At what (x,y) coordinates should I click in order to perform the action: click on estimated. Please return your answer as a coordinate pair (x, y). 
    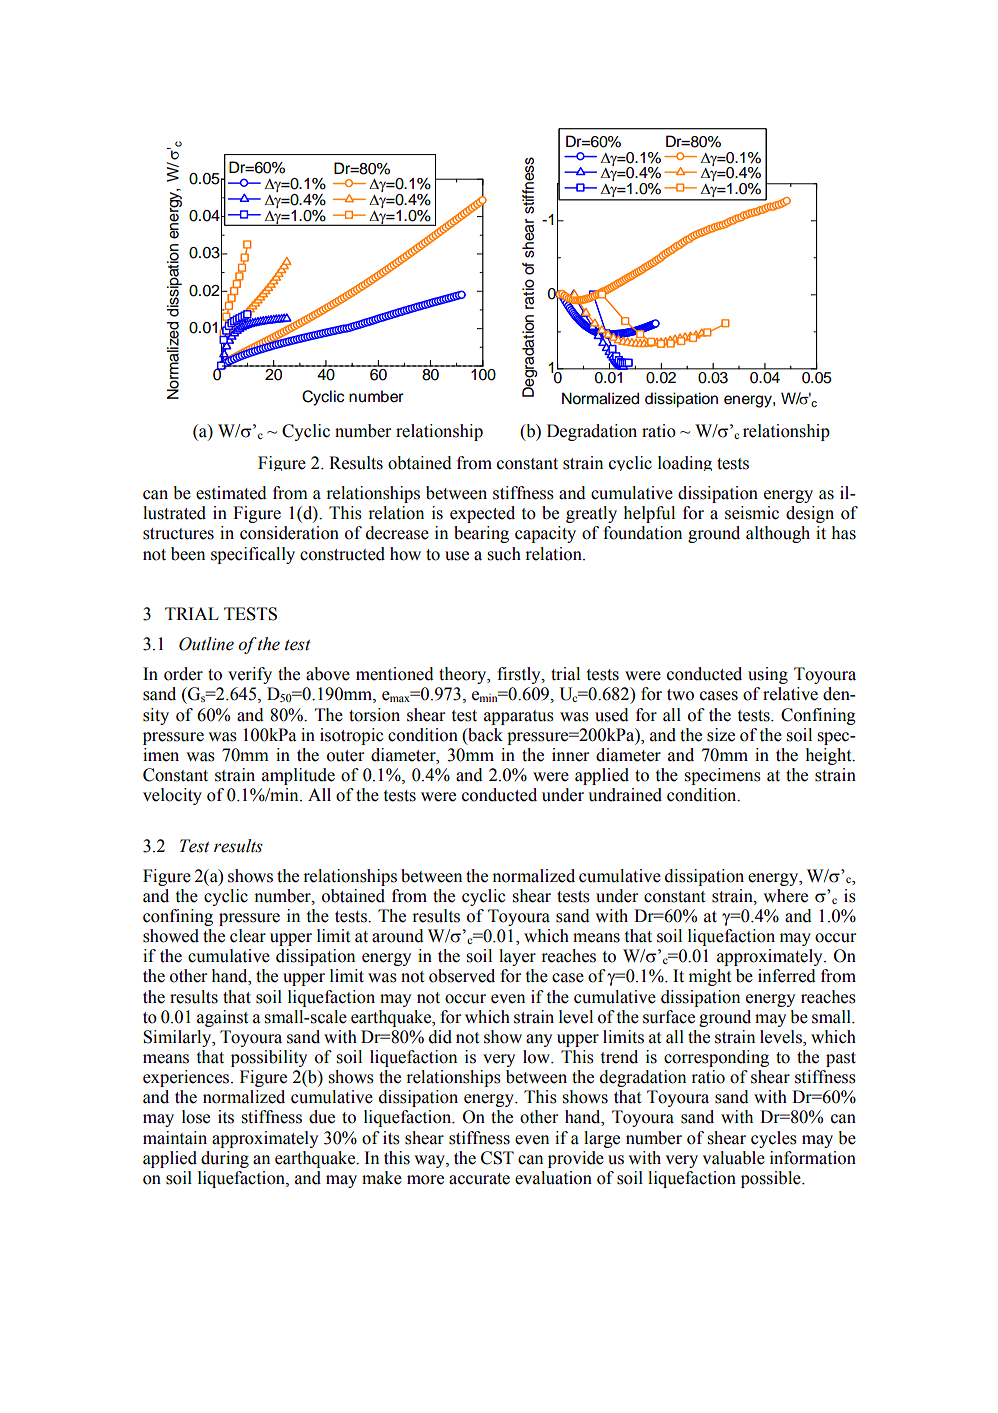
    Looking at the image, I should click on (231, 493).
